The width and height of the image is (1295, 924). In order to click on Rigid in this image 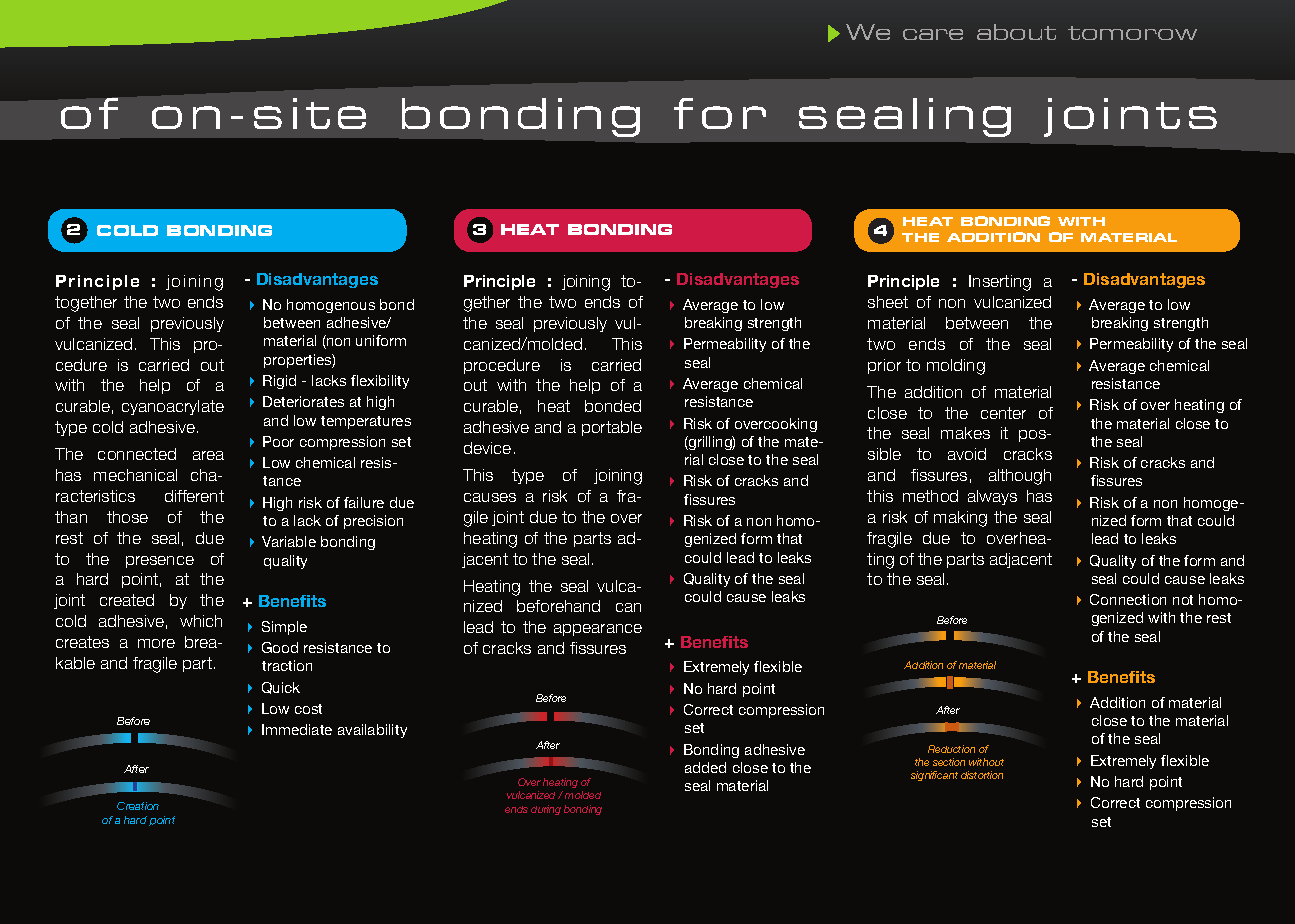, I will do `click(279, 382)`.
